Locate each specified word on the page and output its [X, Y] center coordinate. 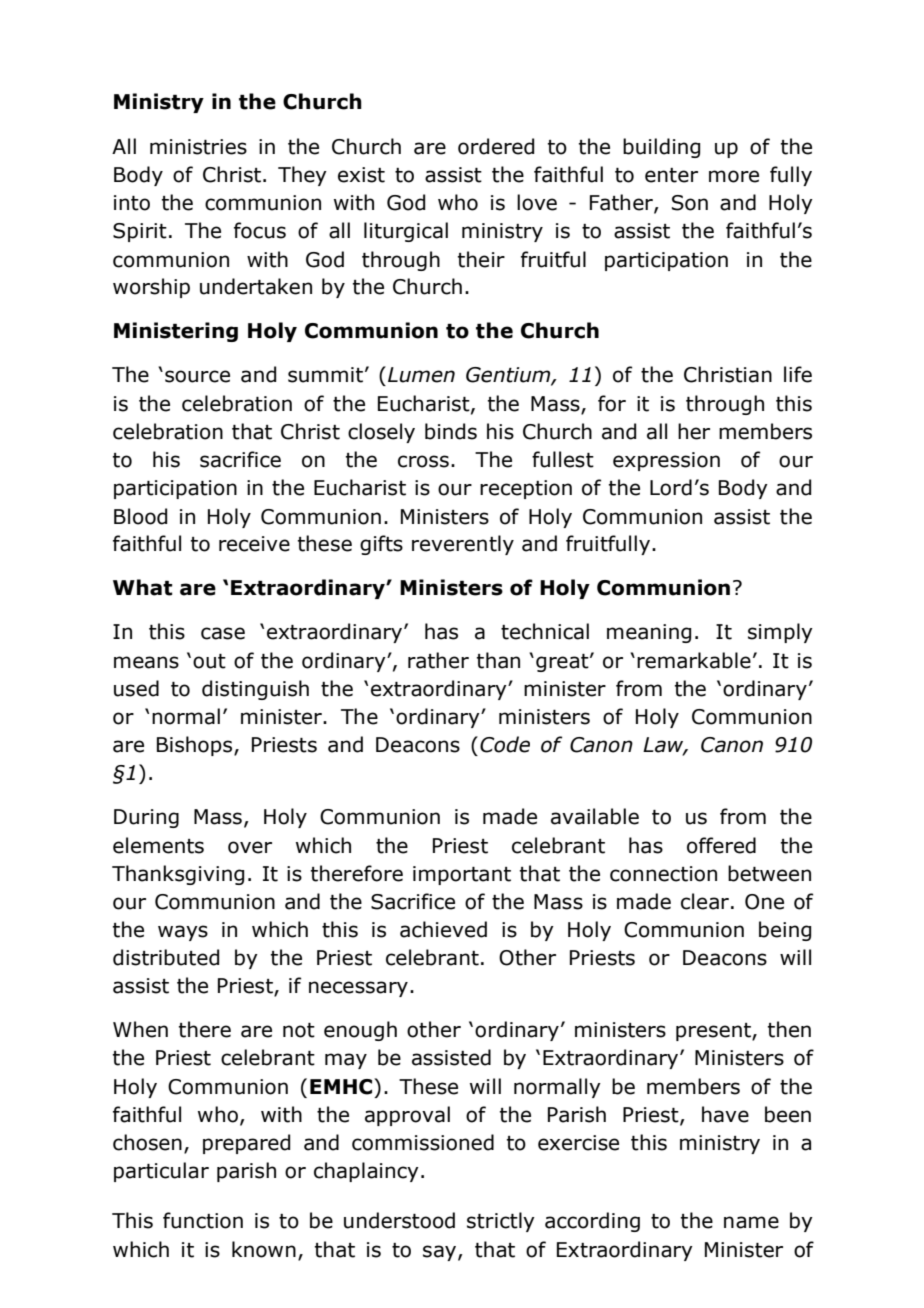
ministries [198, 147]
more [734, 176]
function [203, 1220]
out [209, 661]
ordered [496, 146]
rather [438, 660]
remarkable [694, 660]
